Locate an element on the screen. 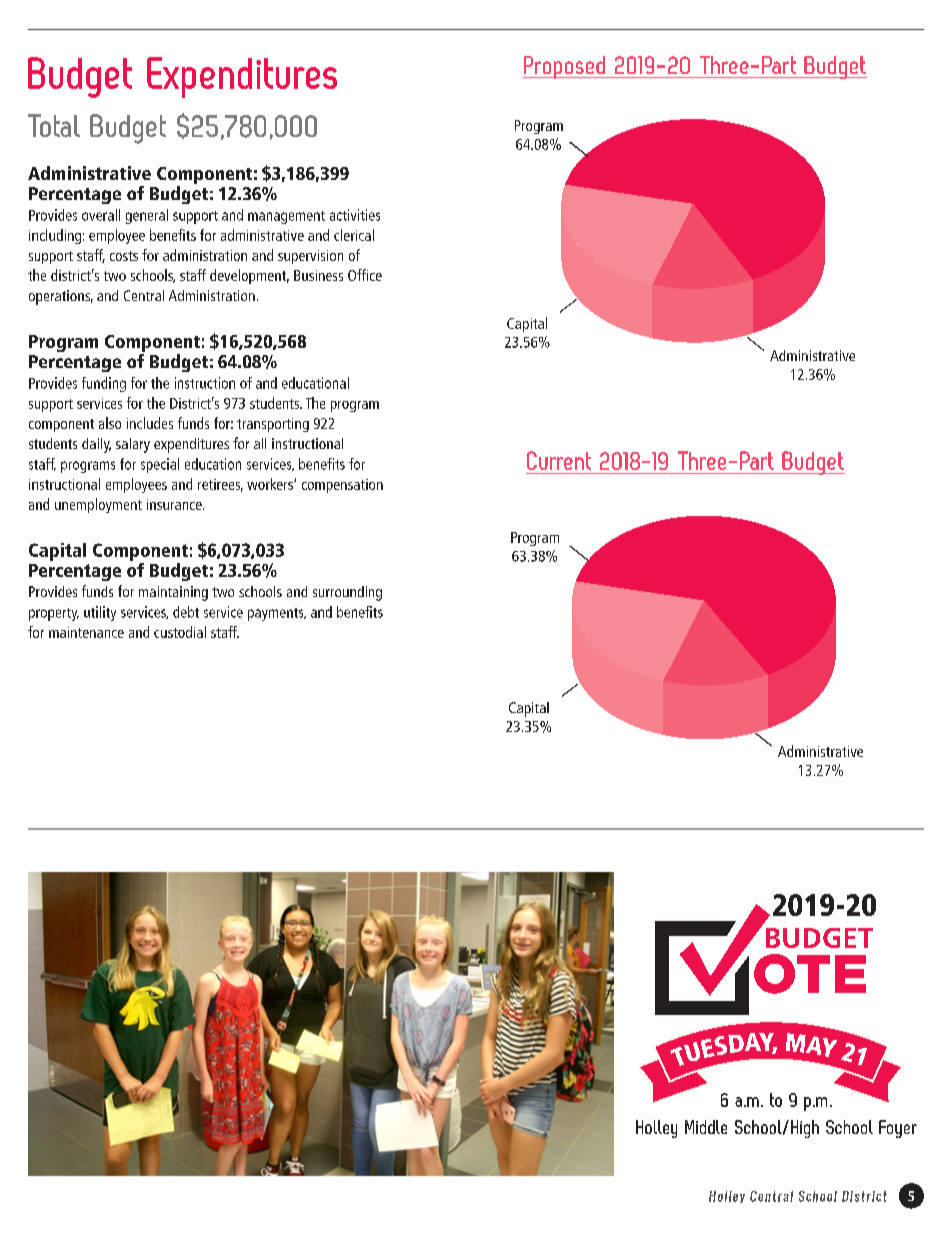  Foyer is located at coordinates (898, 1129).
